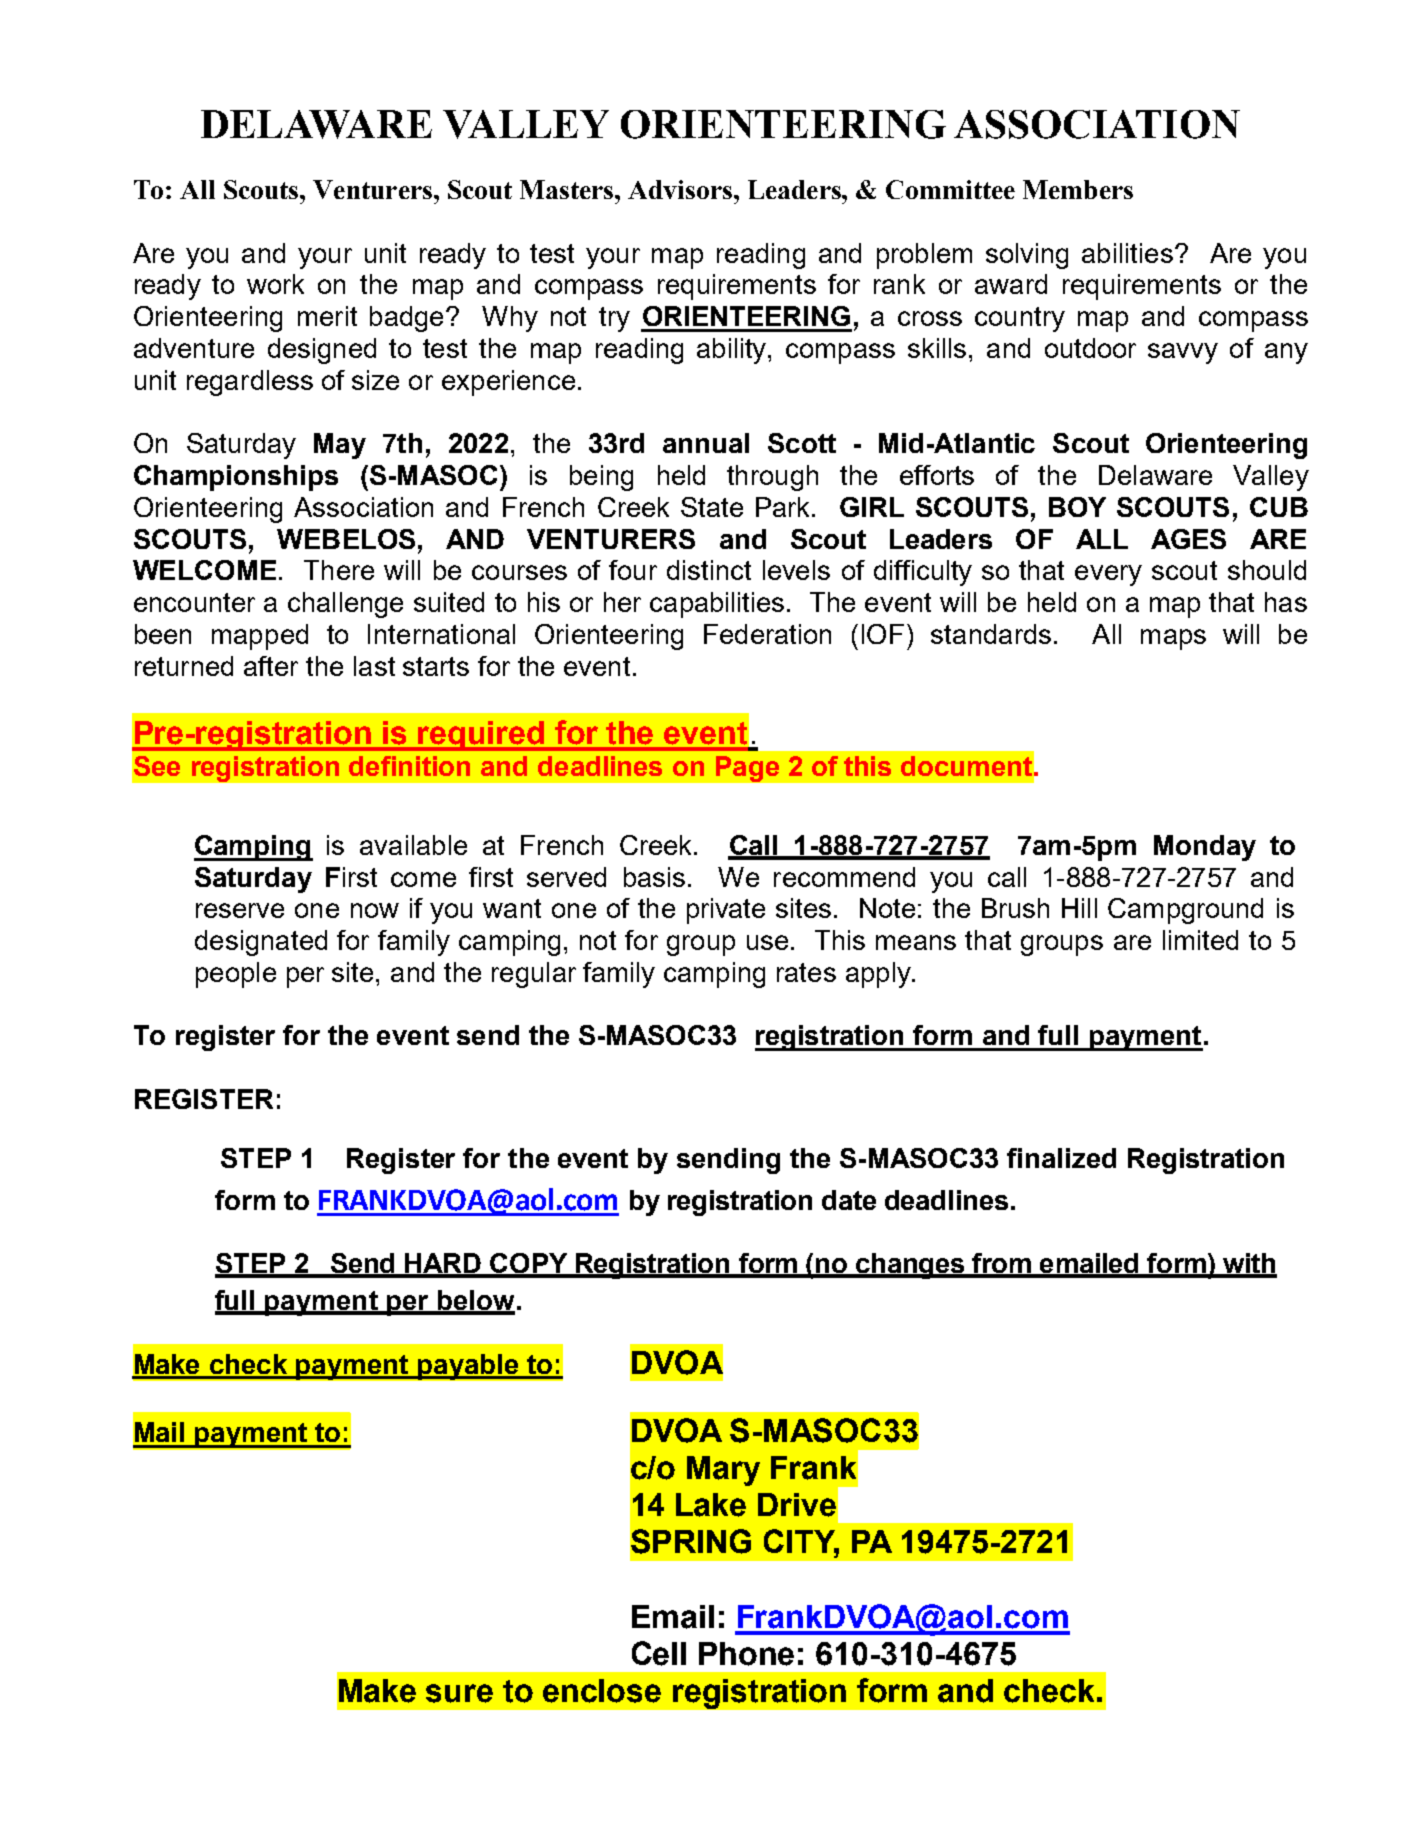 The image size is (1409, 1824). Describe the element at coordinates (849, 1200) in the screenshot. I see `date` at that location.
